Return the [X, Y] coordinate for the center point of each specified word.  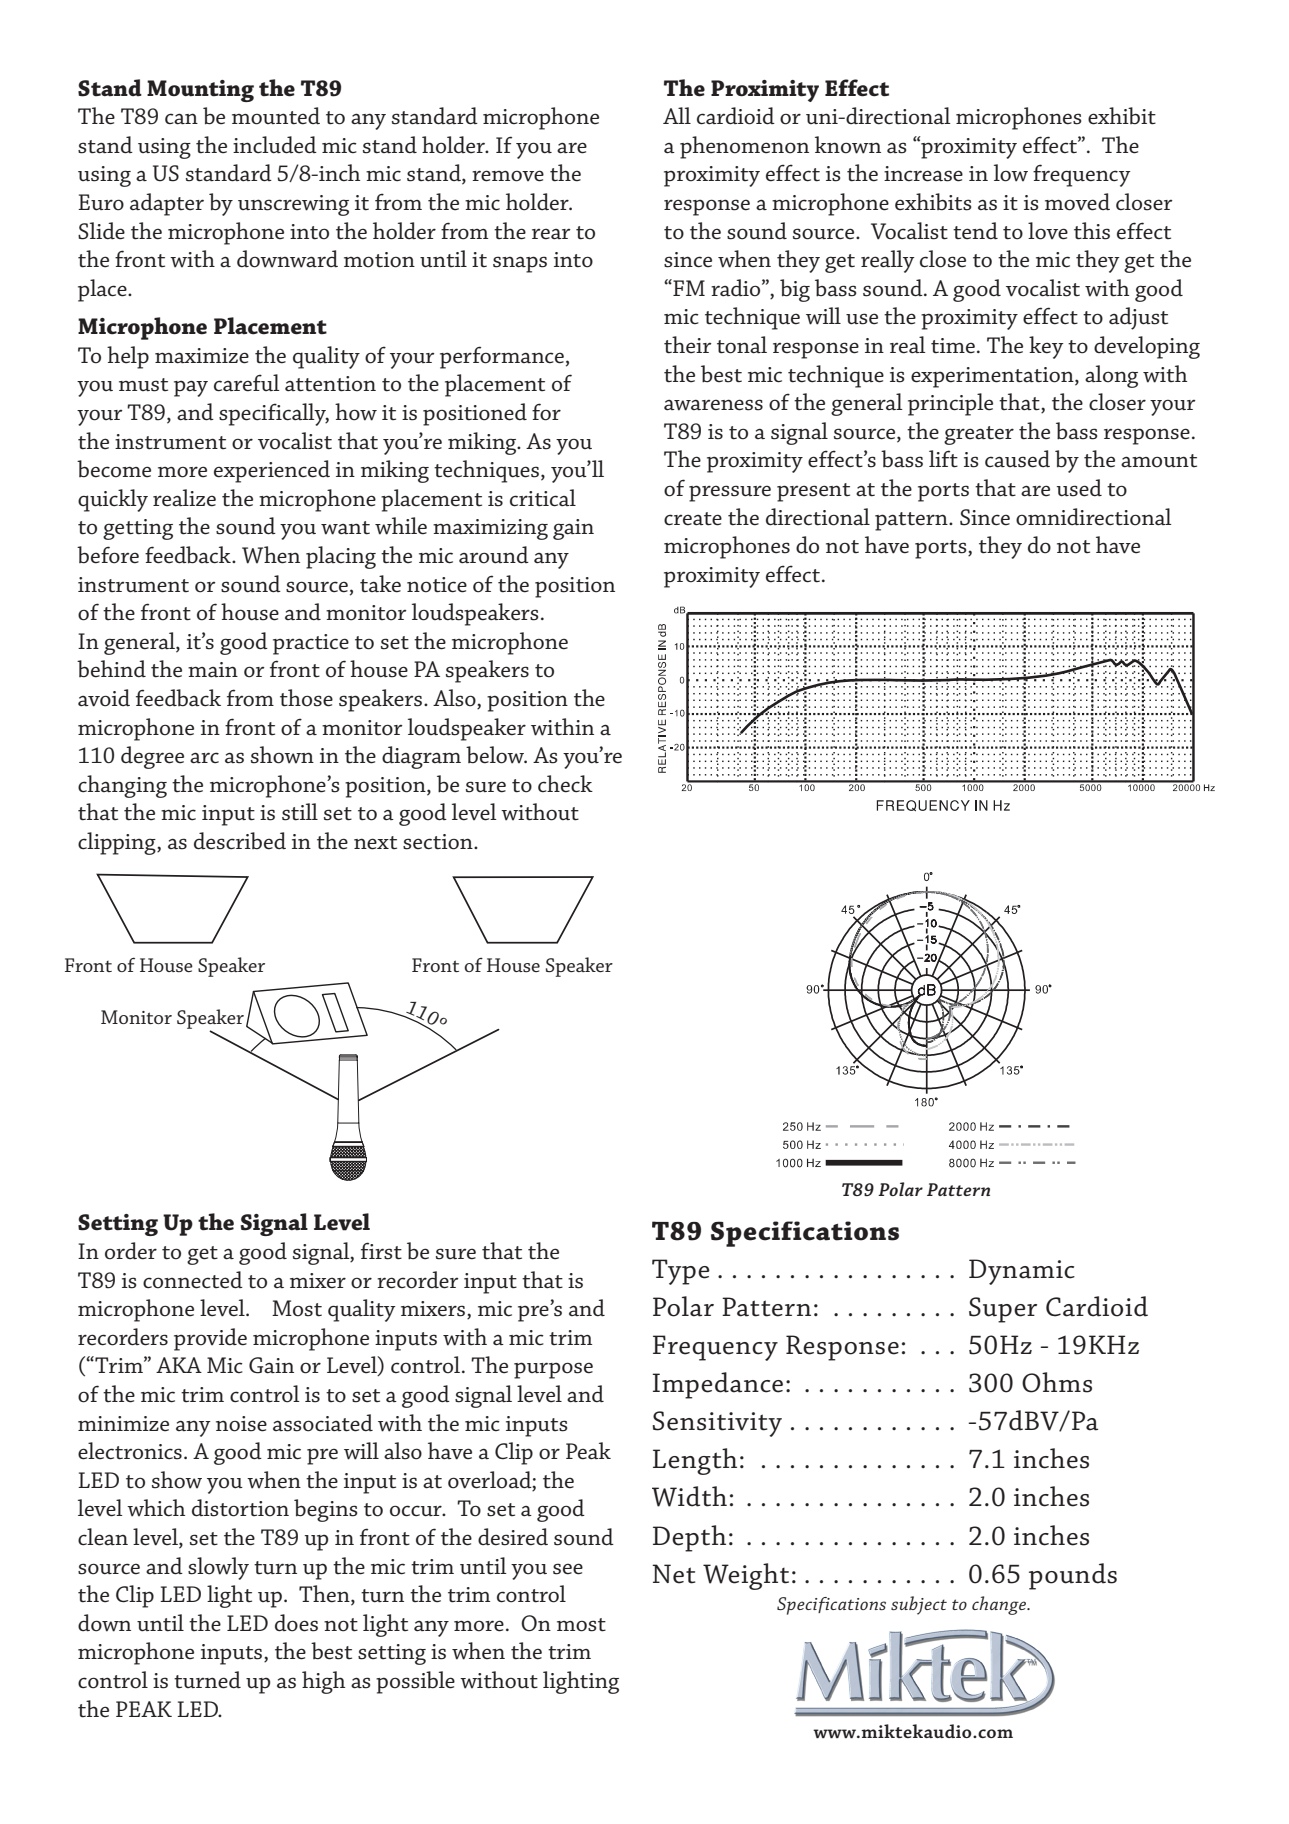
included [275, 145]
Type [681, 1272]
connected [193, 1280]
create [693, 519]
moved [1077, 202]
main [213, 670]
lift [943, 459]
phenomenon [744, 147]
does [296, 1623]
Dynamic [1022, 1272]
